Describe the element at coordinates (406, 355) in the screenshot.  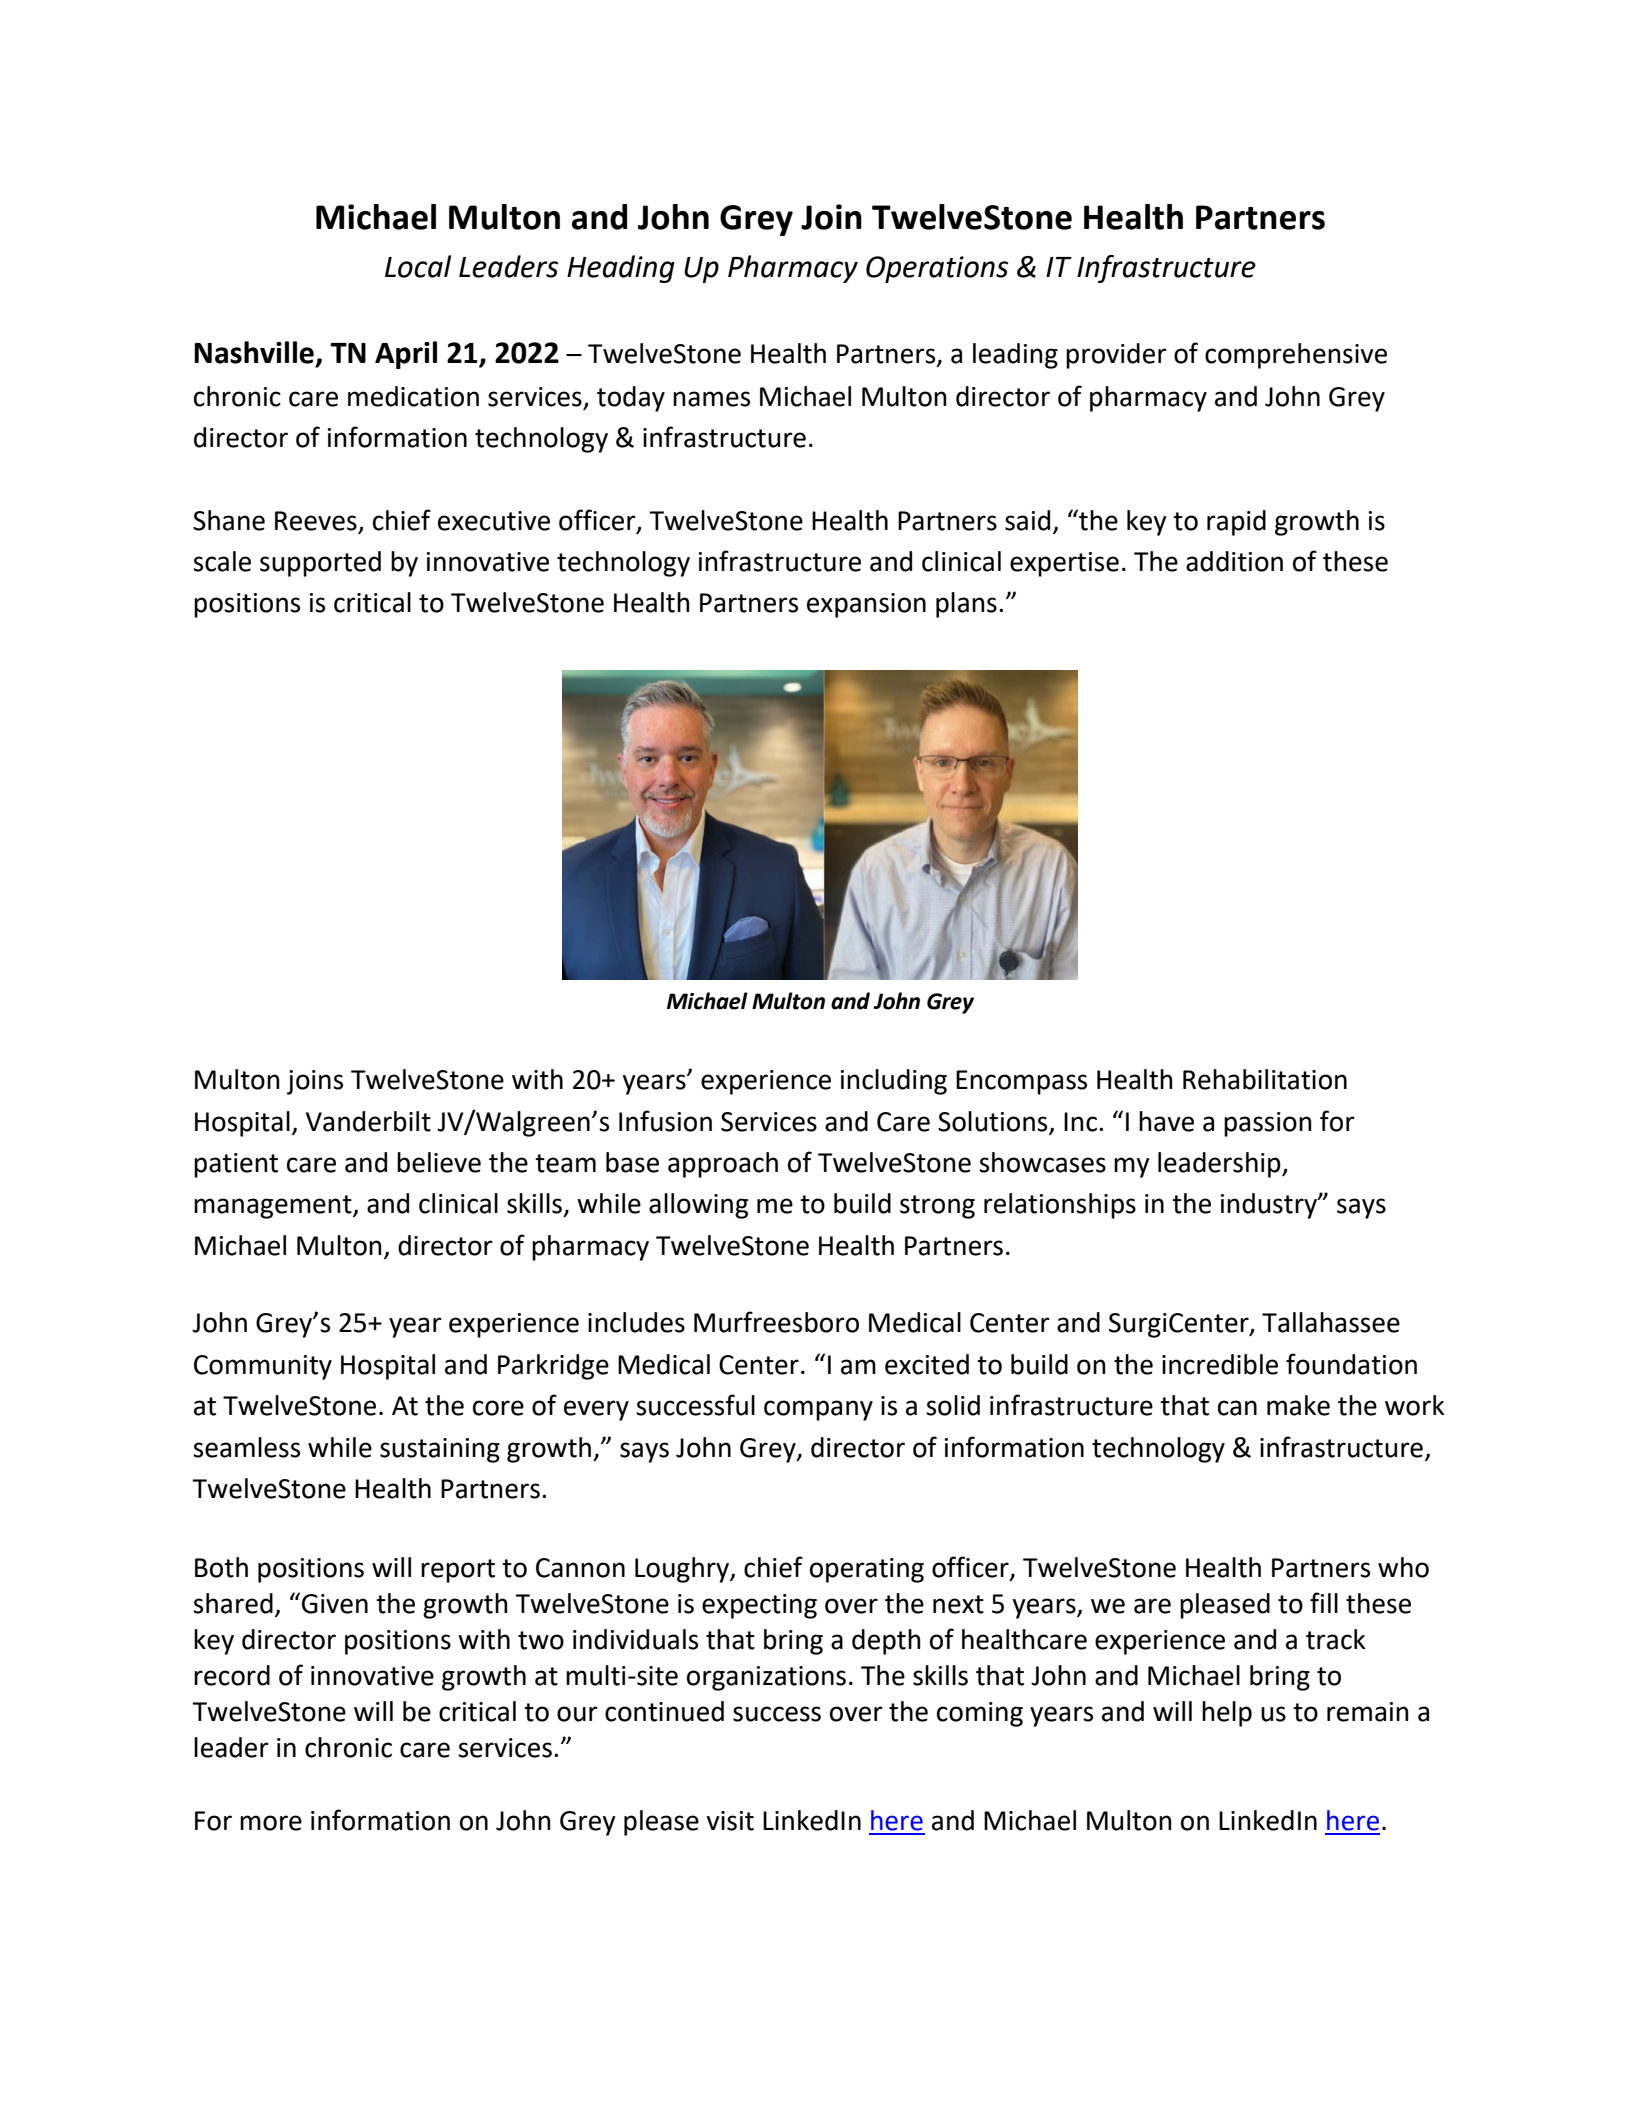
I see `April` at that location.
